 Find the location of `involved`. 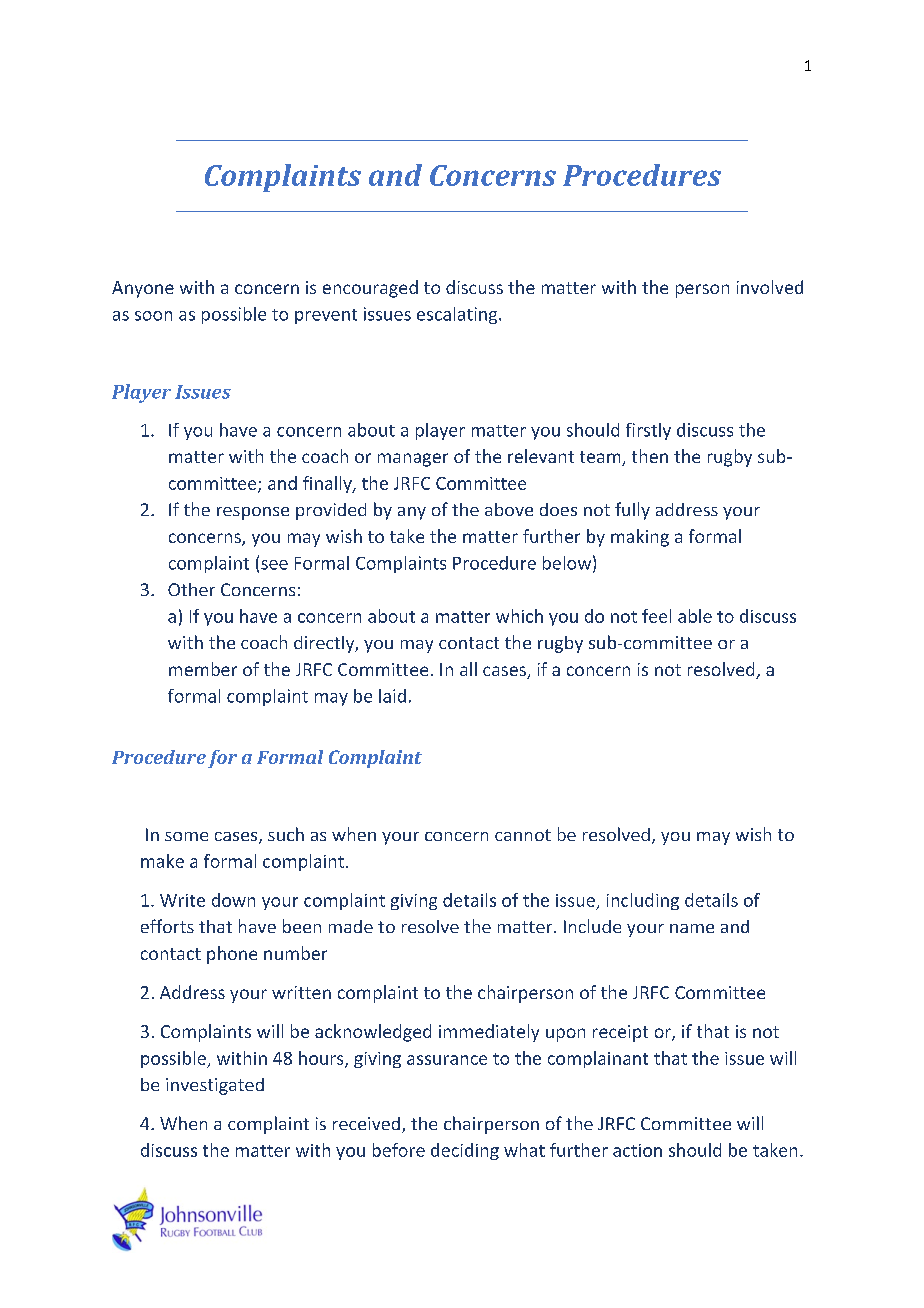

involved is located at coordinates (770, 287).
